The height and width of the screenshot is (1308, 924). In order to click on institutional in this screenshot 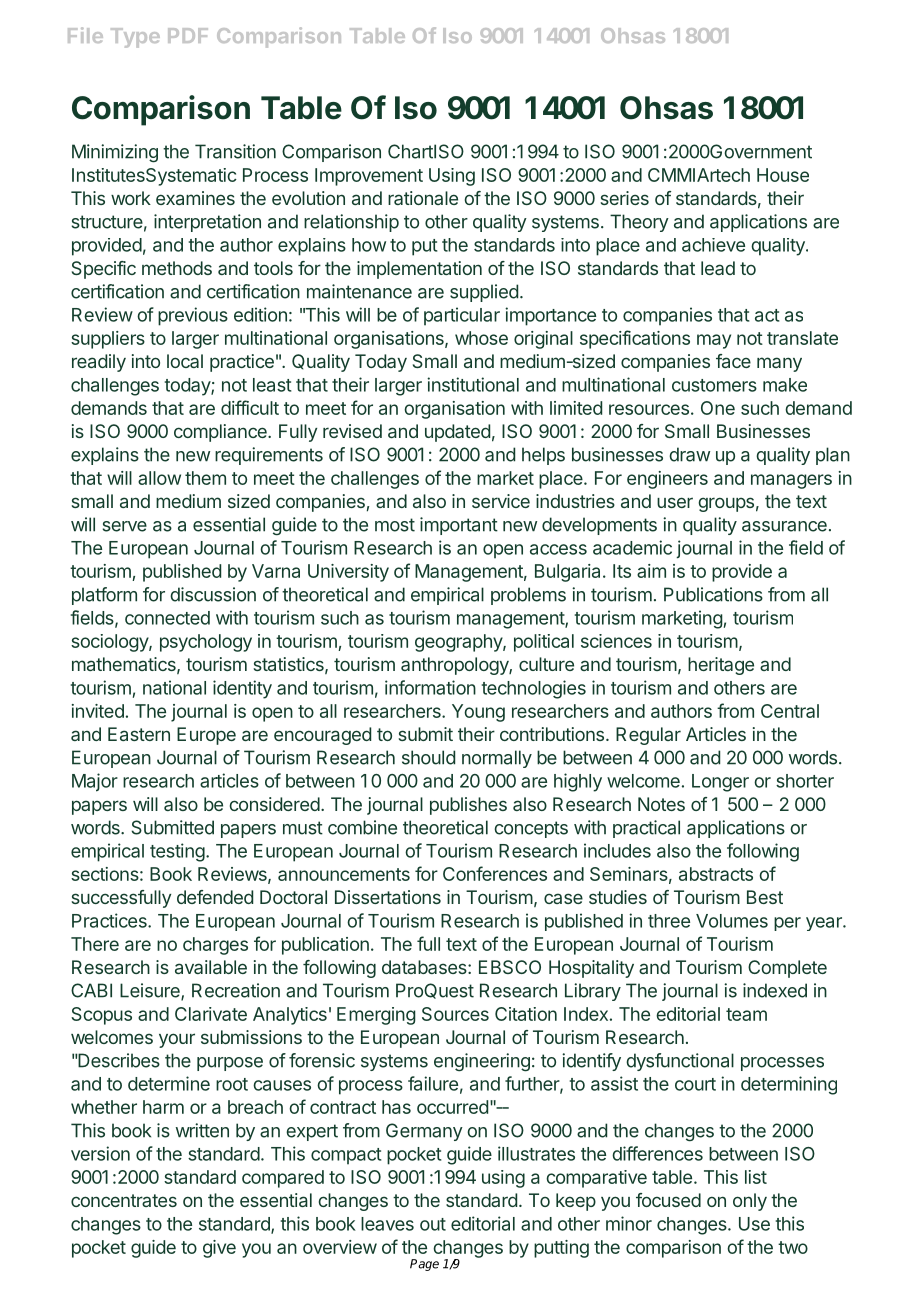, I will do `click(473, 384)`.
